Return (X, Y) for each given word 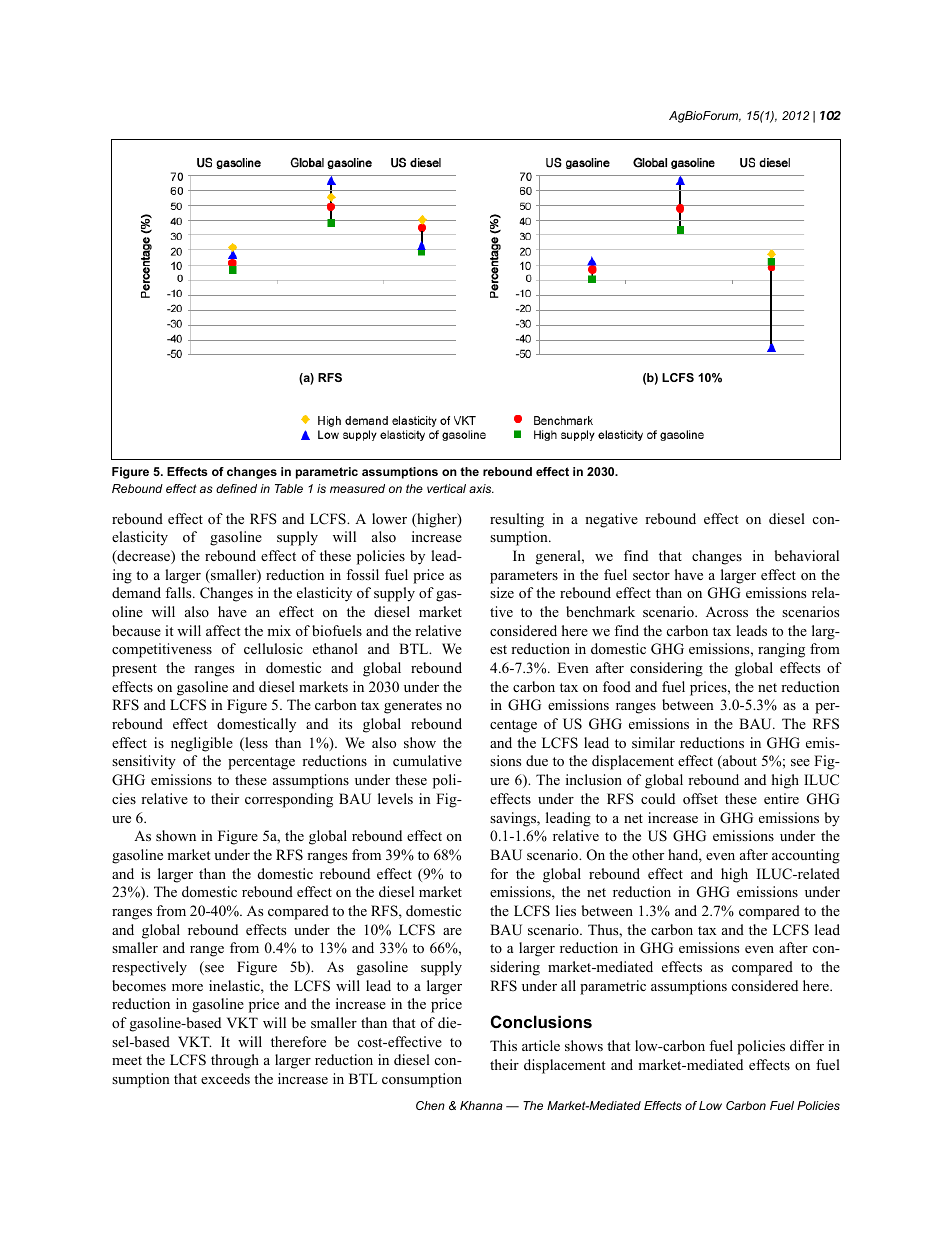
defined (236, 488)
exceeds (225, 1078)
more (187, 987)
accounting (806, 856)
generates (413, 707)
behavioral (806, 555)
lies (566, 910)
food (617, 686)
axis (481, 488)
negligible (202, 744)
